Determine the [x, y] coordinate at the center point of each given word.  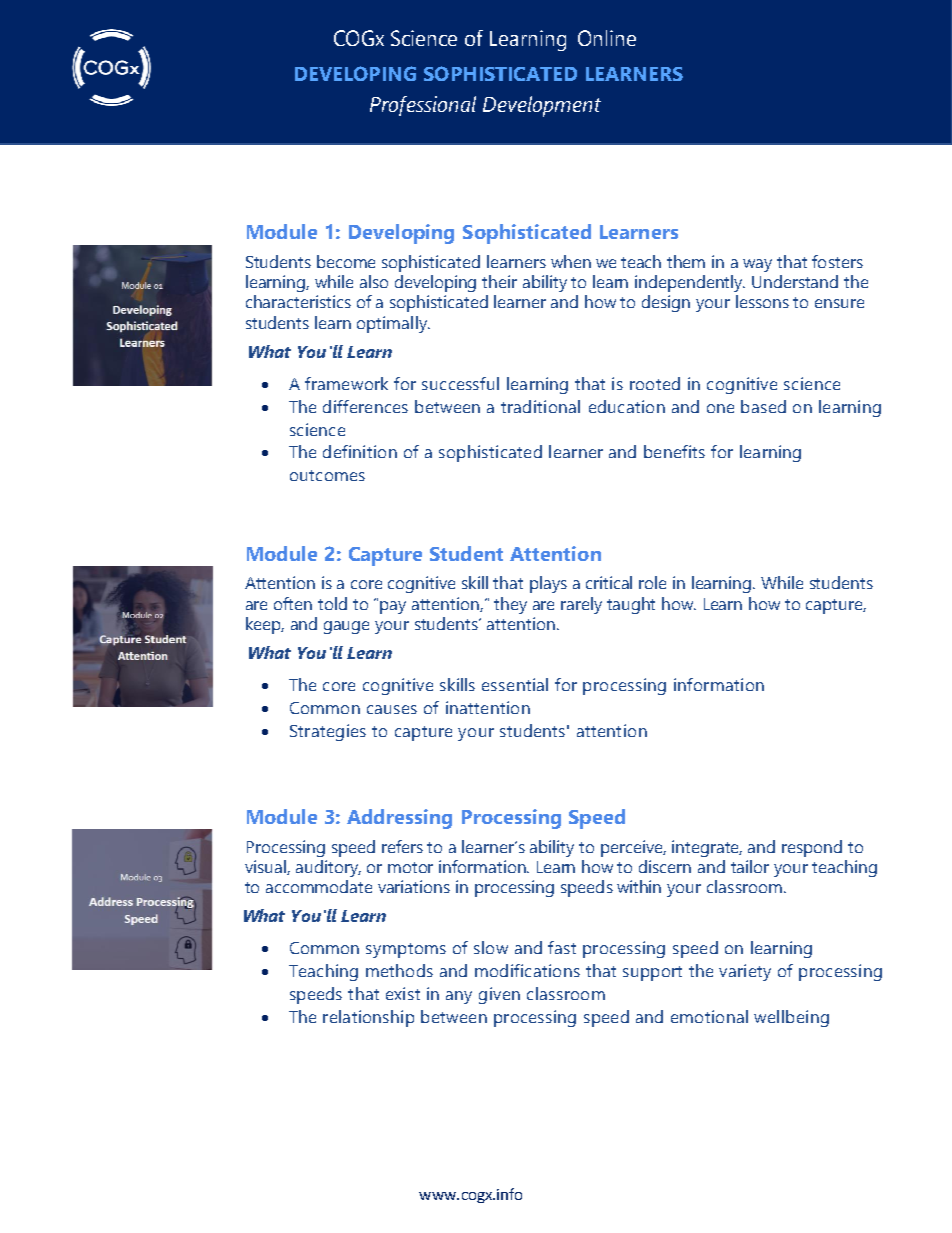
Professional [423, 106]
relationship [368, 1018]
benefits [674, 451]
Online [607, 38]
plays [548, 584]
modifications [527, 970]
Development [542, 106]
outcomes [327, 475]
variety [745, 972]
